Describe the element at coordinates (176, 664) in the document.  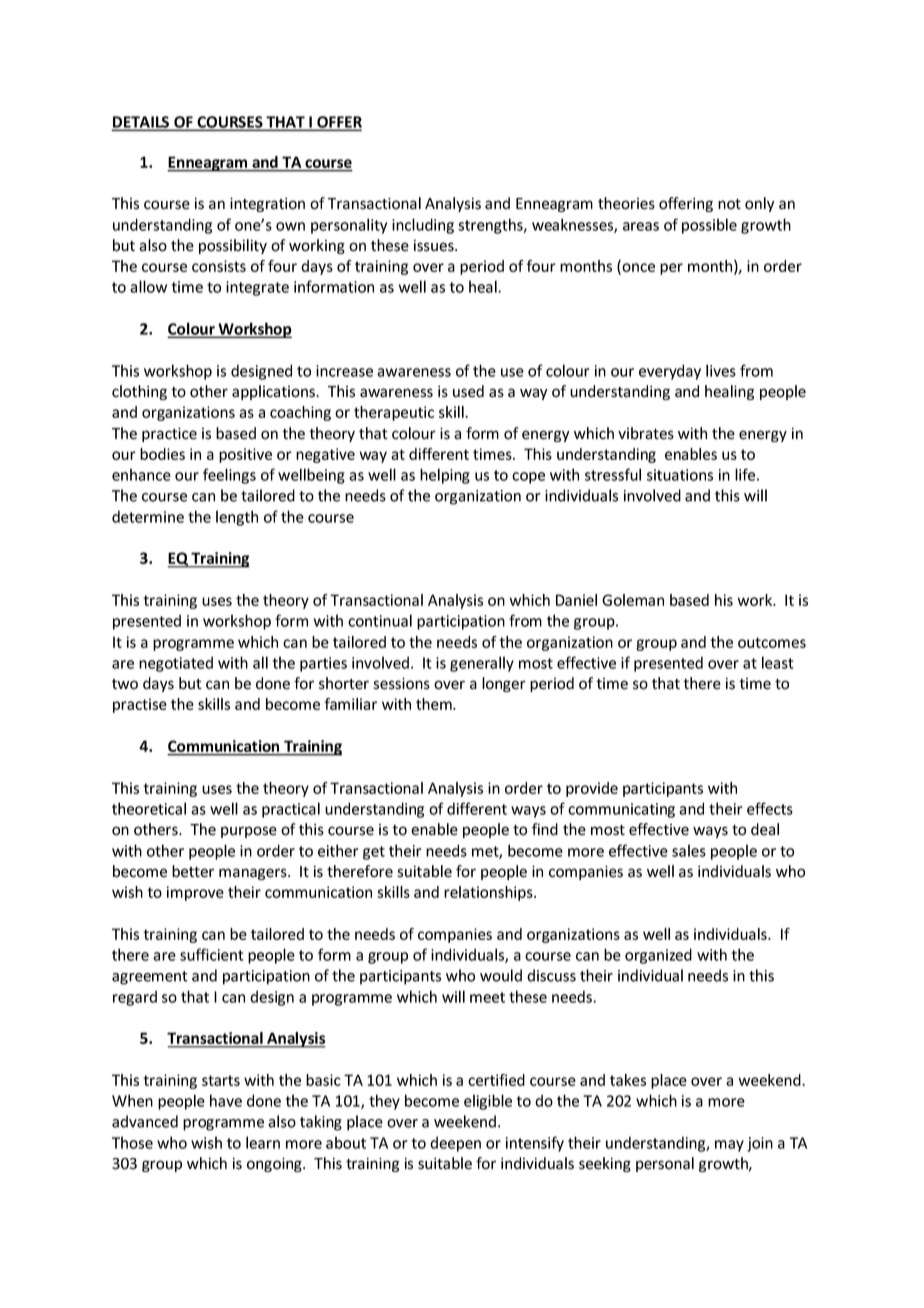
I see `negotiated` at that location.
